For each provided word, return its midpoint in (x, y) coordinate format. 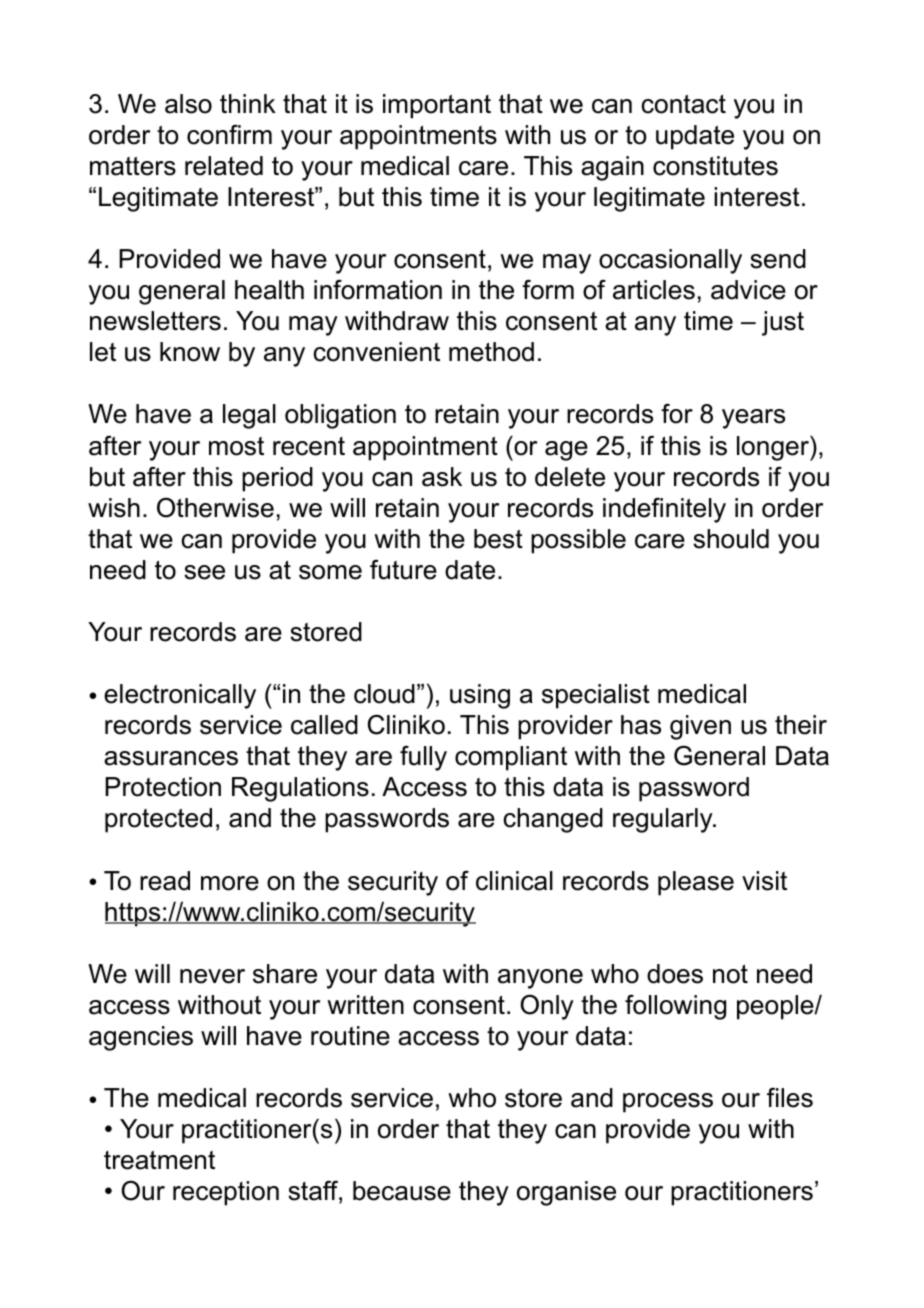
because (402, 1191)
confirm (229, 135)
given (700, 727)
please (696, 883)
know (190, 352)
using (480, 696)
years (753, 419)
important (437, 106)
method (491, 352)
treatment (159, 1160)
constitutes (715, 166)
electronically (180, 696)
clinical (514, 881)
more (230, 883)
